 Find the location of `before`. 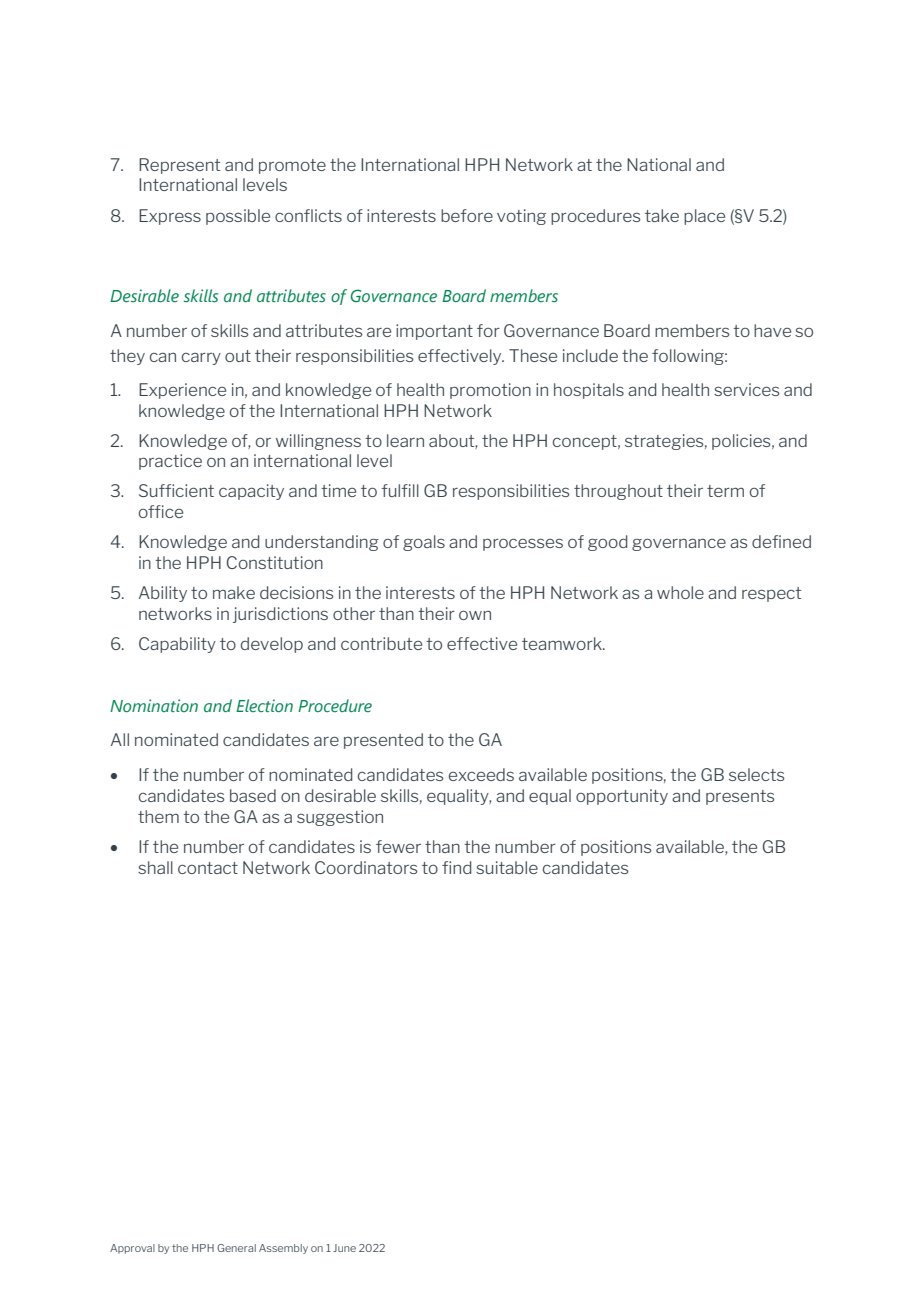

before is located at coordinates (467, 215).
